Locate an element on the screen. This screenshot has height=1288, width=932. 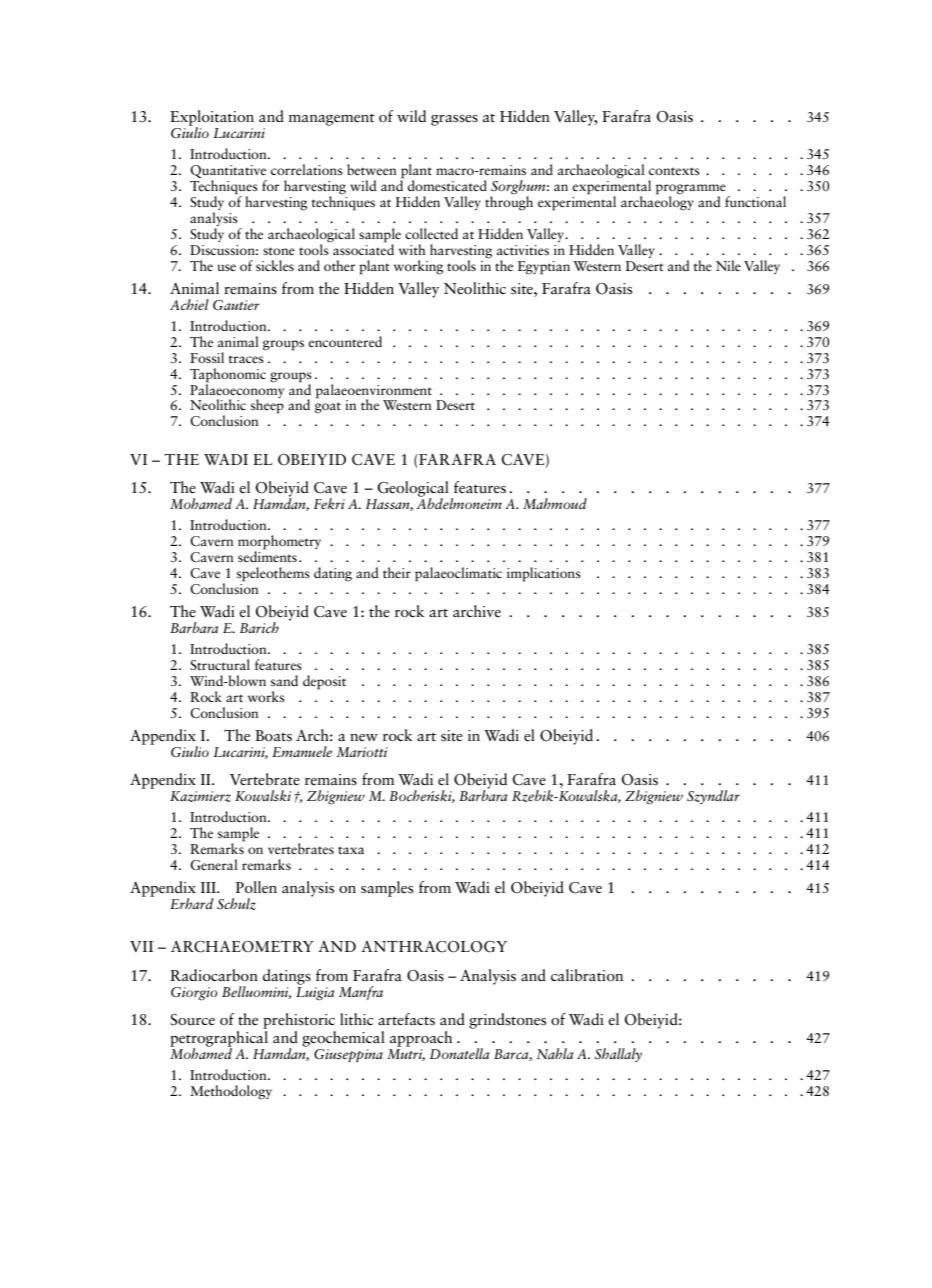
Methodology is located at coordinates (231, 1092).
